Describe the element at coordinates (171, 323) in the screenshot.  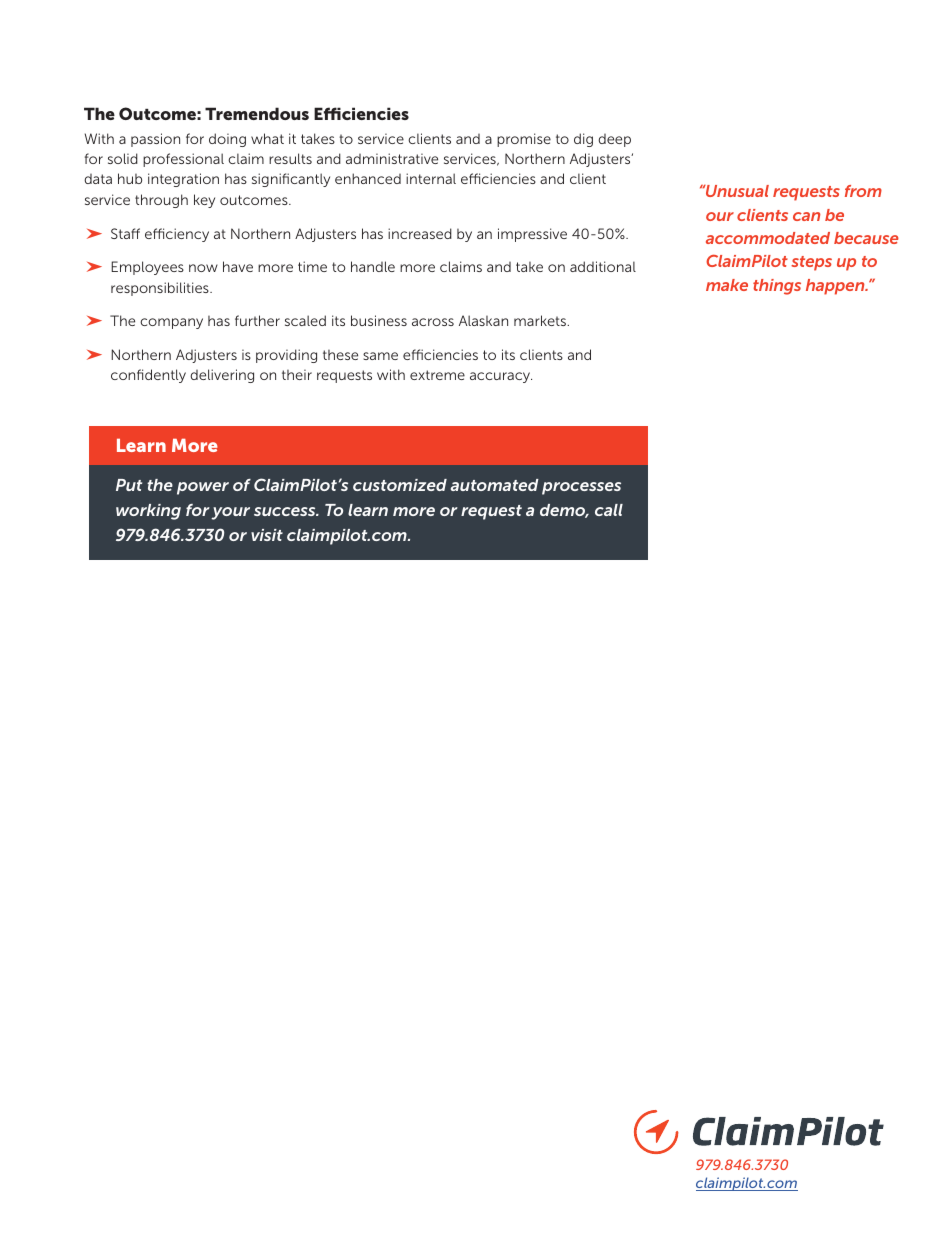
I see `company` at that location.
